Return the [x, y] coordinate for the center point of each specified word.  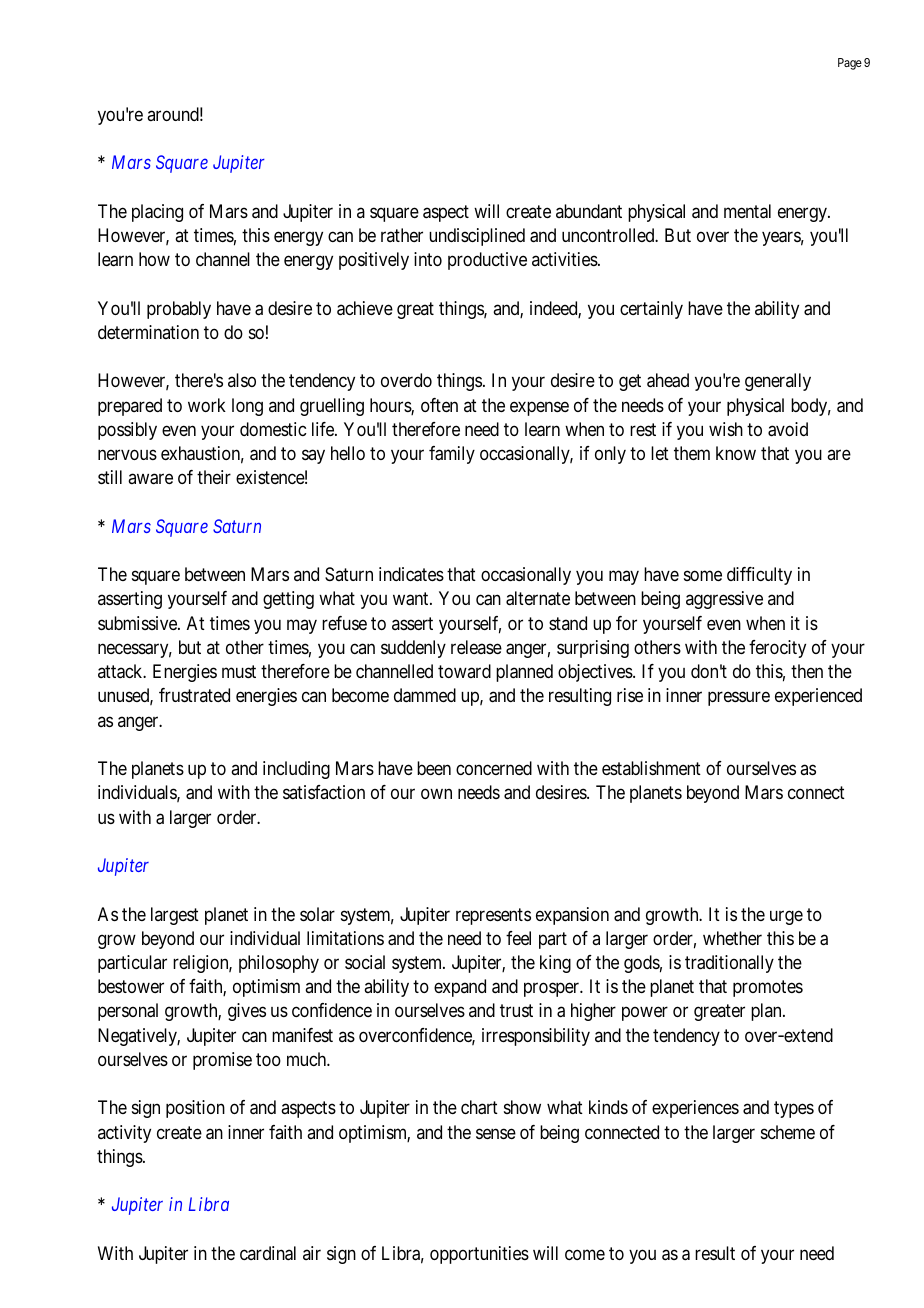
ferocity [777, 649]
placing [157, 213]
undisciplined [477, 237]
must [239, 671]
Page [850, 64]
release [476, 647]
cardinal [268, 1253]
